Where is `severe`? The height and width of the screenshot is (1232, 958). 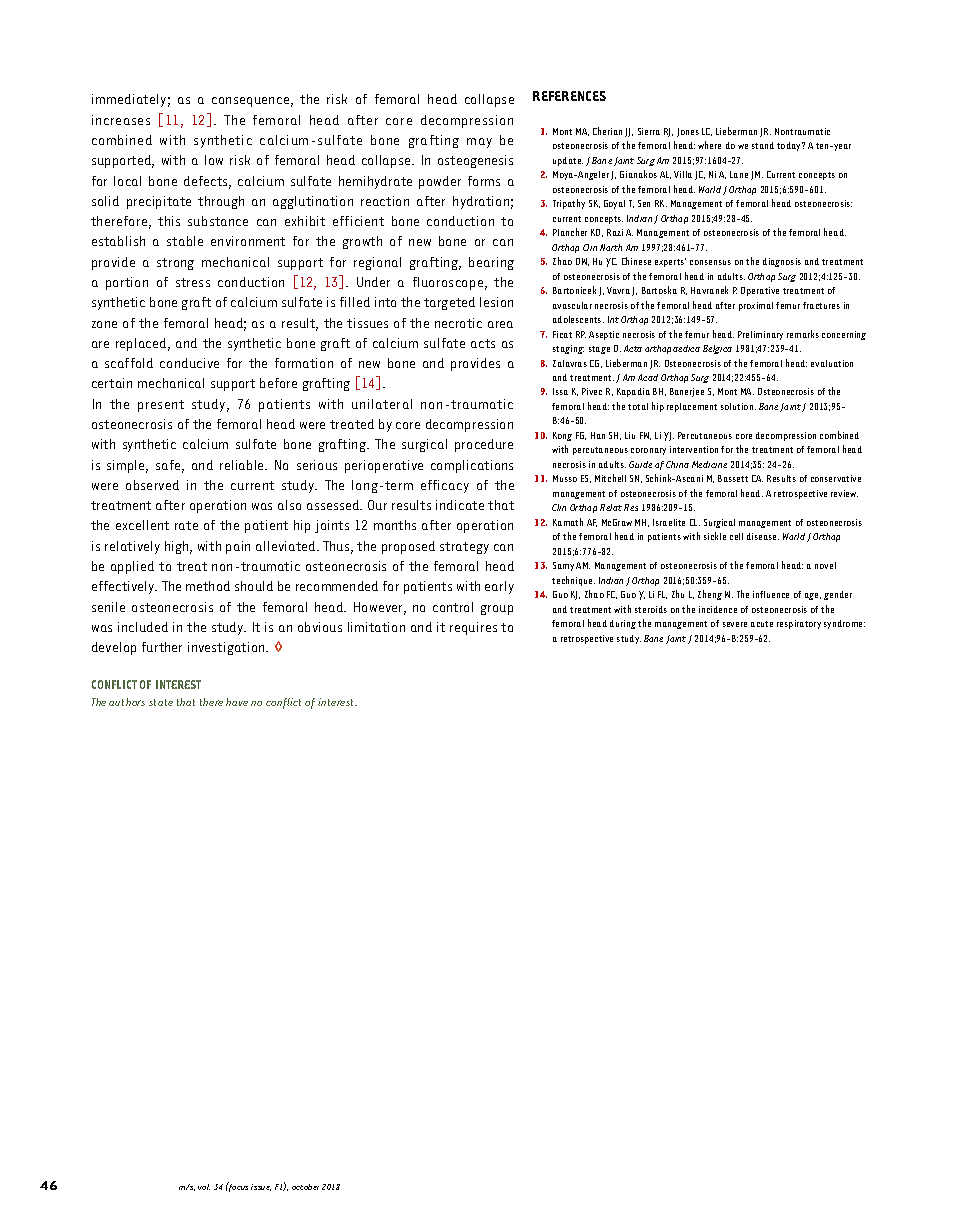
severe is located at coordinates (735, 624).
